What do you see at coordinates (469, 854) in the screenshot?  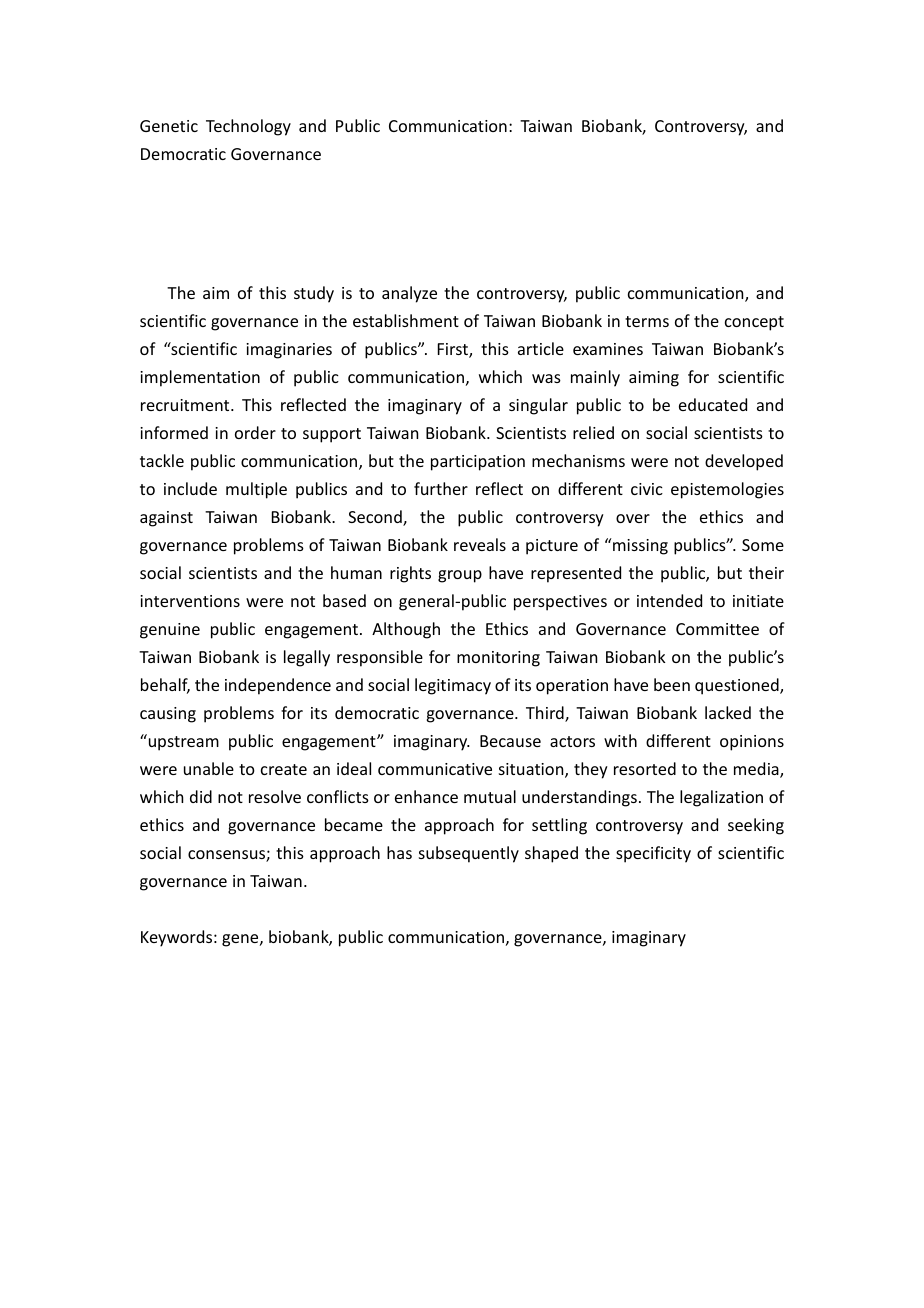 I see `subsequently` at bounding box center [469, 854].
